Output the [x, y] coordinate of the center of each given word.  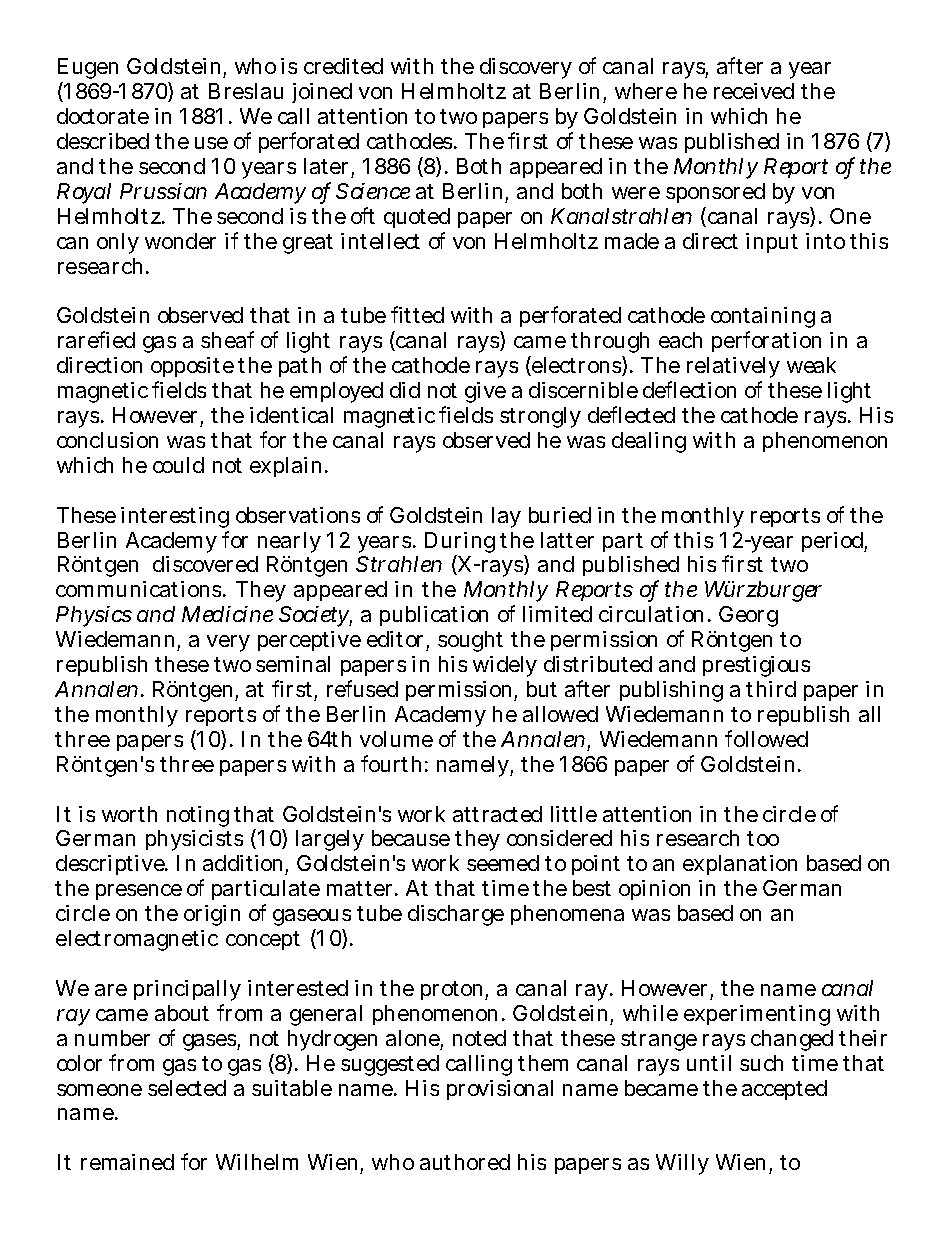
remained [127, 1162]
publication [434, 616]
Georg [748, 616]
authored [465, 1162]
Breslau [246, 91]
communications [140, 589]
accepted [784, 1090]
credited [343, 66]
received [754, 91]
